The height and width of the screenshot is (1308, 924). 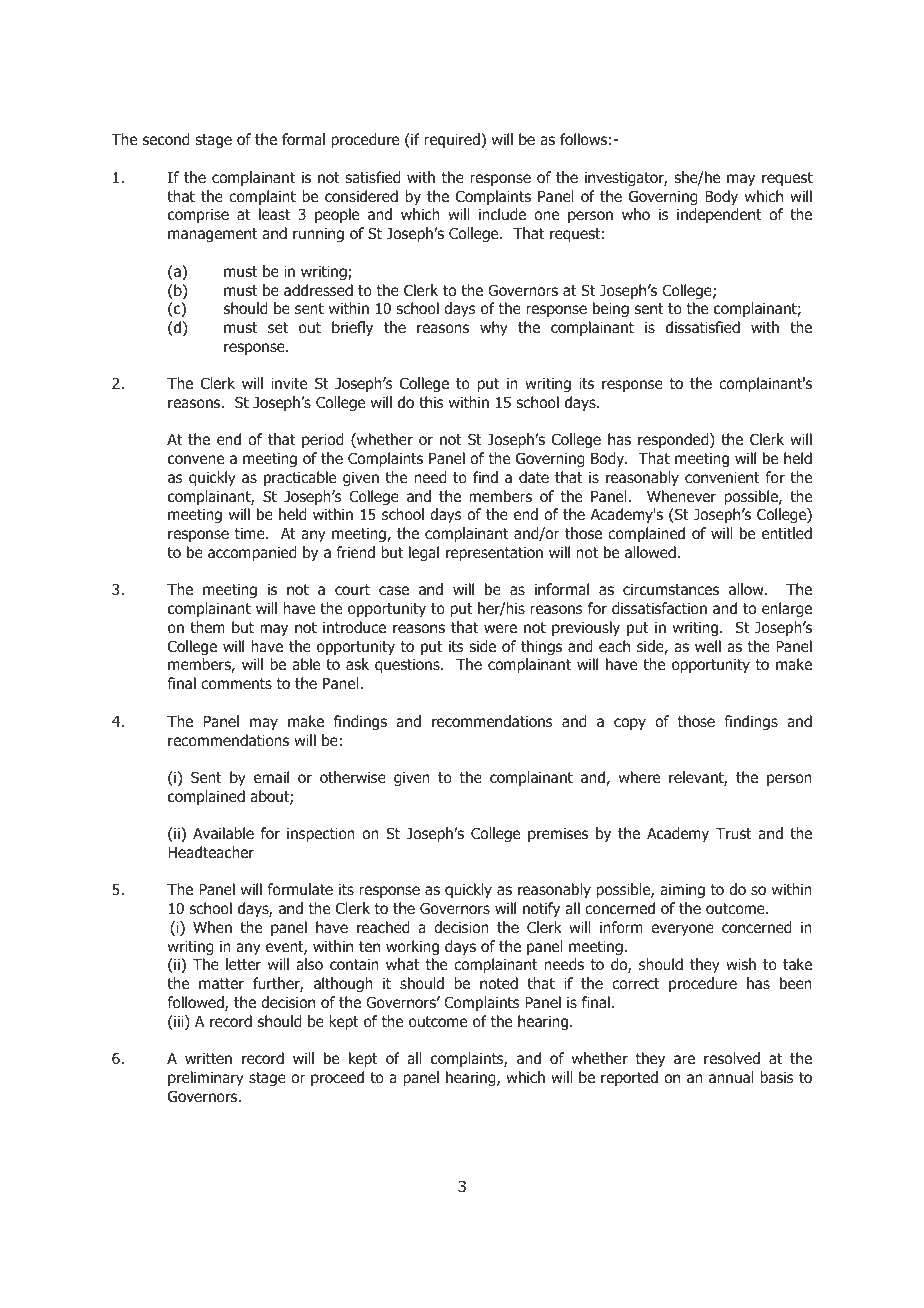 What do you see at coordinates (719, 215) in the screenshot?
I see `independent` at bounding box center [719, 215].
